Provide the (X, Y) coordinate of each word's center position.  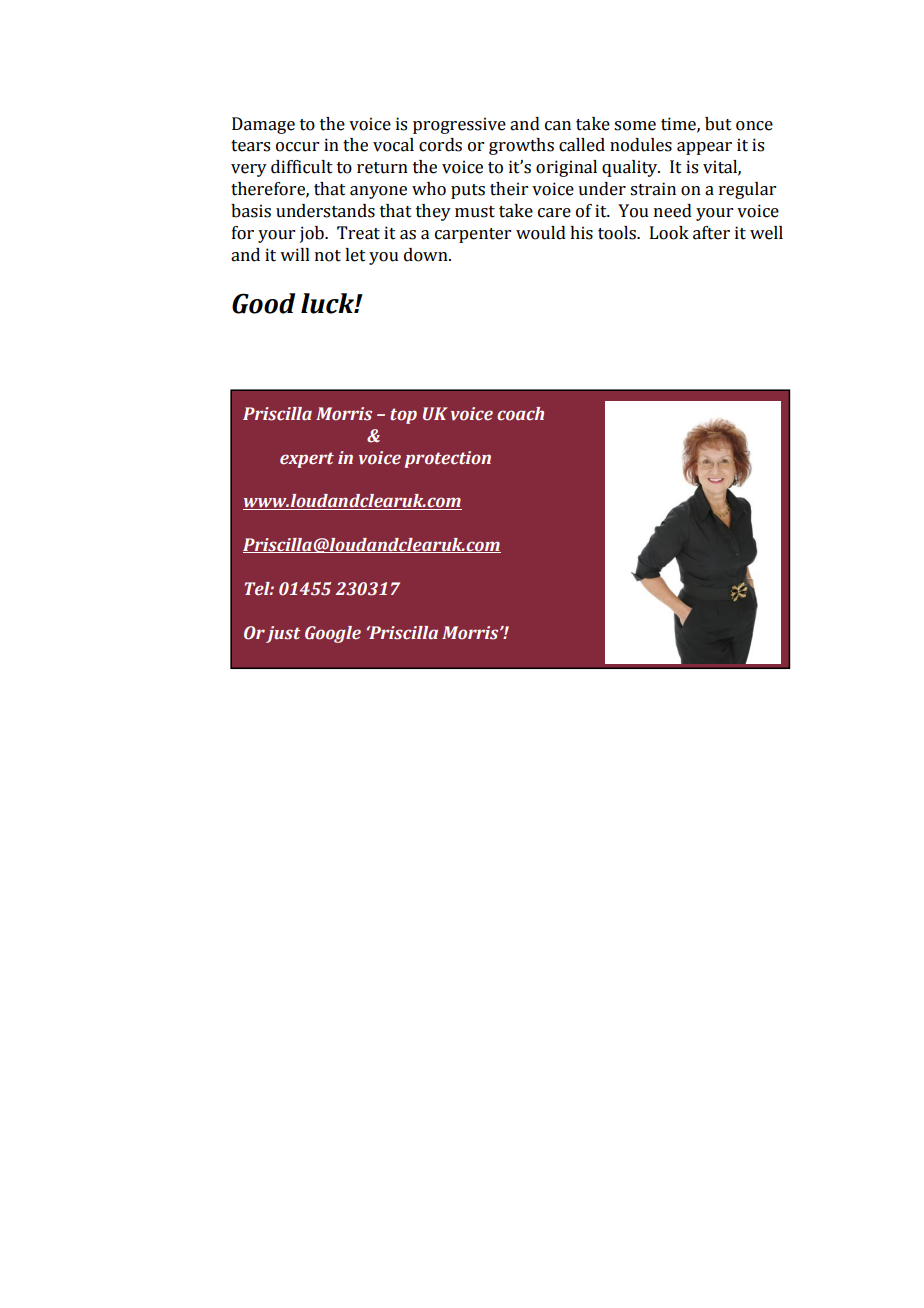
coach (520, 414)
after (711, 233)
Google (333, 634)
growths (521, 146)
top (403, 416)
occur (297, 147)
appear (704, 148)
